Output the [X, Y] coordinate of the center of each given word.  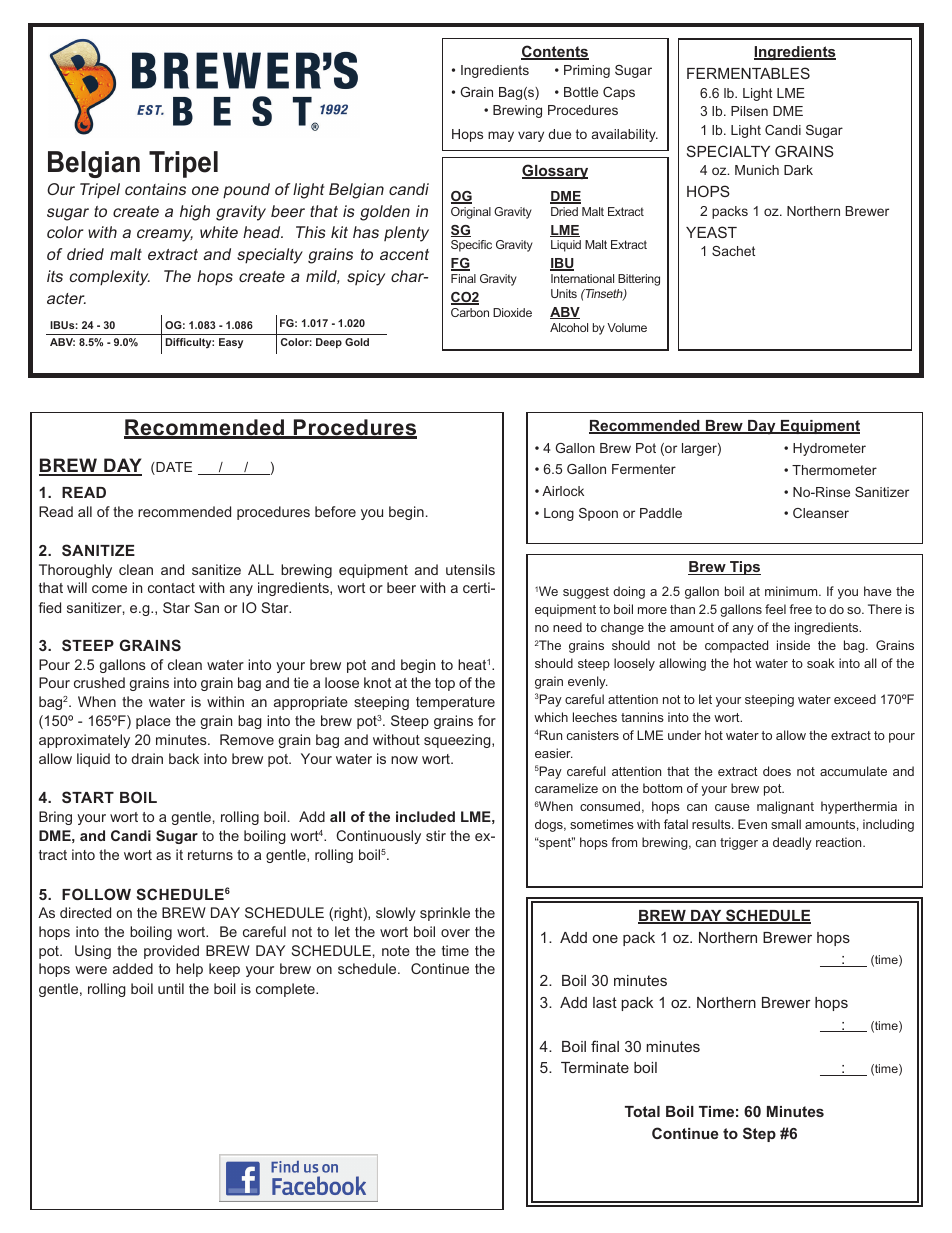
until [171, 988]
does [777, 771]
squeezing [458, 741]
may [501, 136]
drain [147, 758]
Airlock [563, 491]
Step [759, 1134]
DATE [173, 468]
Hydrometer [829, 449]
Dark [798, 170]
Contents [555, 52]
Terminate [595, 1067]
